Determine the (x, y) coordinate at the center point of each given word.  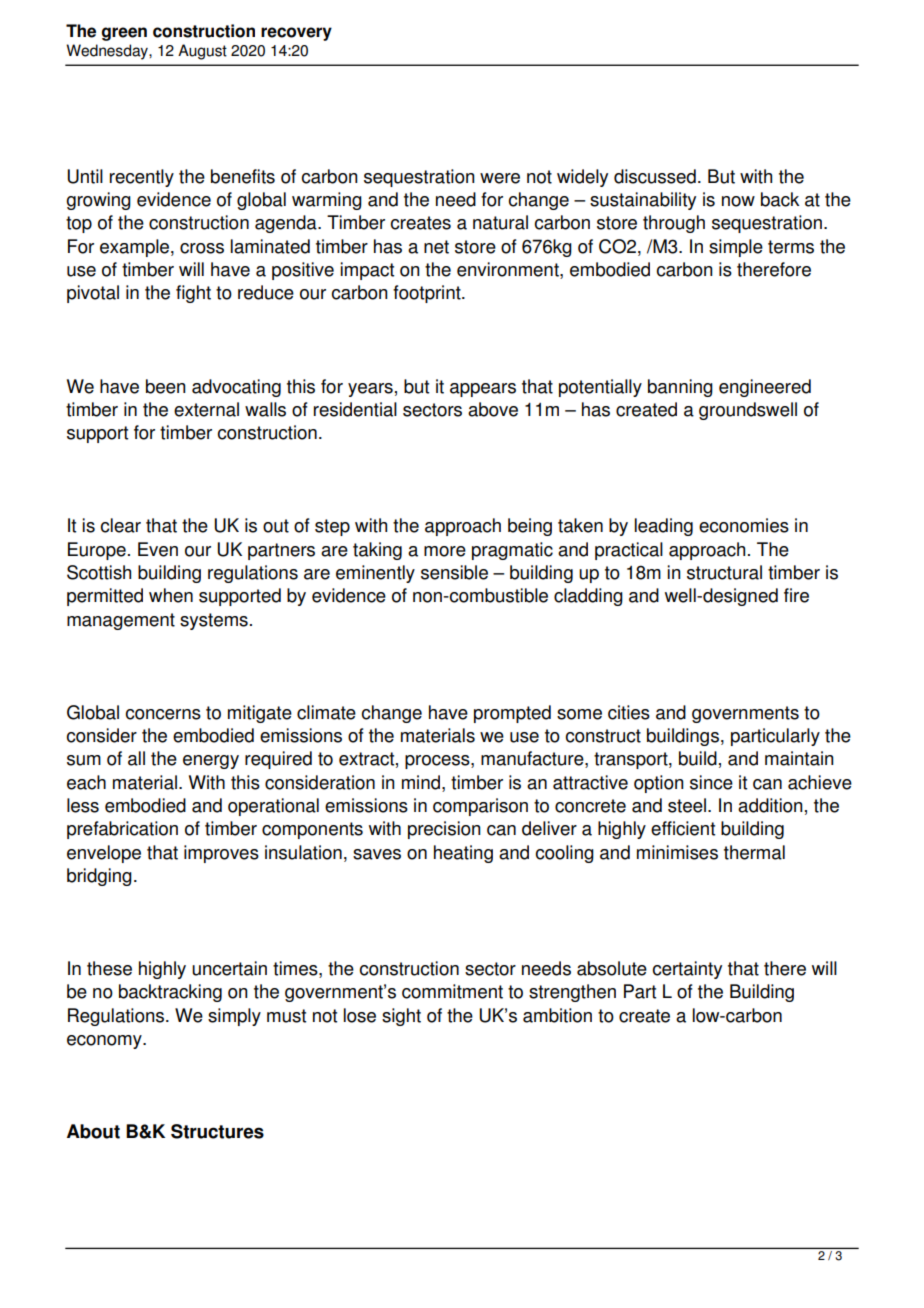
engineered (765, 388)
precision (444, 830)
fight (193, 294)
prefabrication (122, 830)
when (171, 595)
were (500, 178)
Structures (217, 1131)
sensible (454, 572)
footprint (428, 294)
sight (401, 1017)
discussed (655, 176)
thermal (754, 852)
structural (724, 572)
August (202, 52)
